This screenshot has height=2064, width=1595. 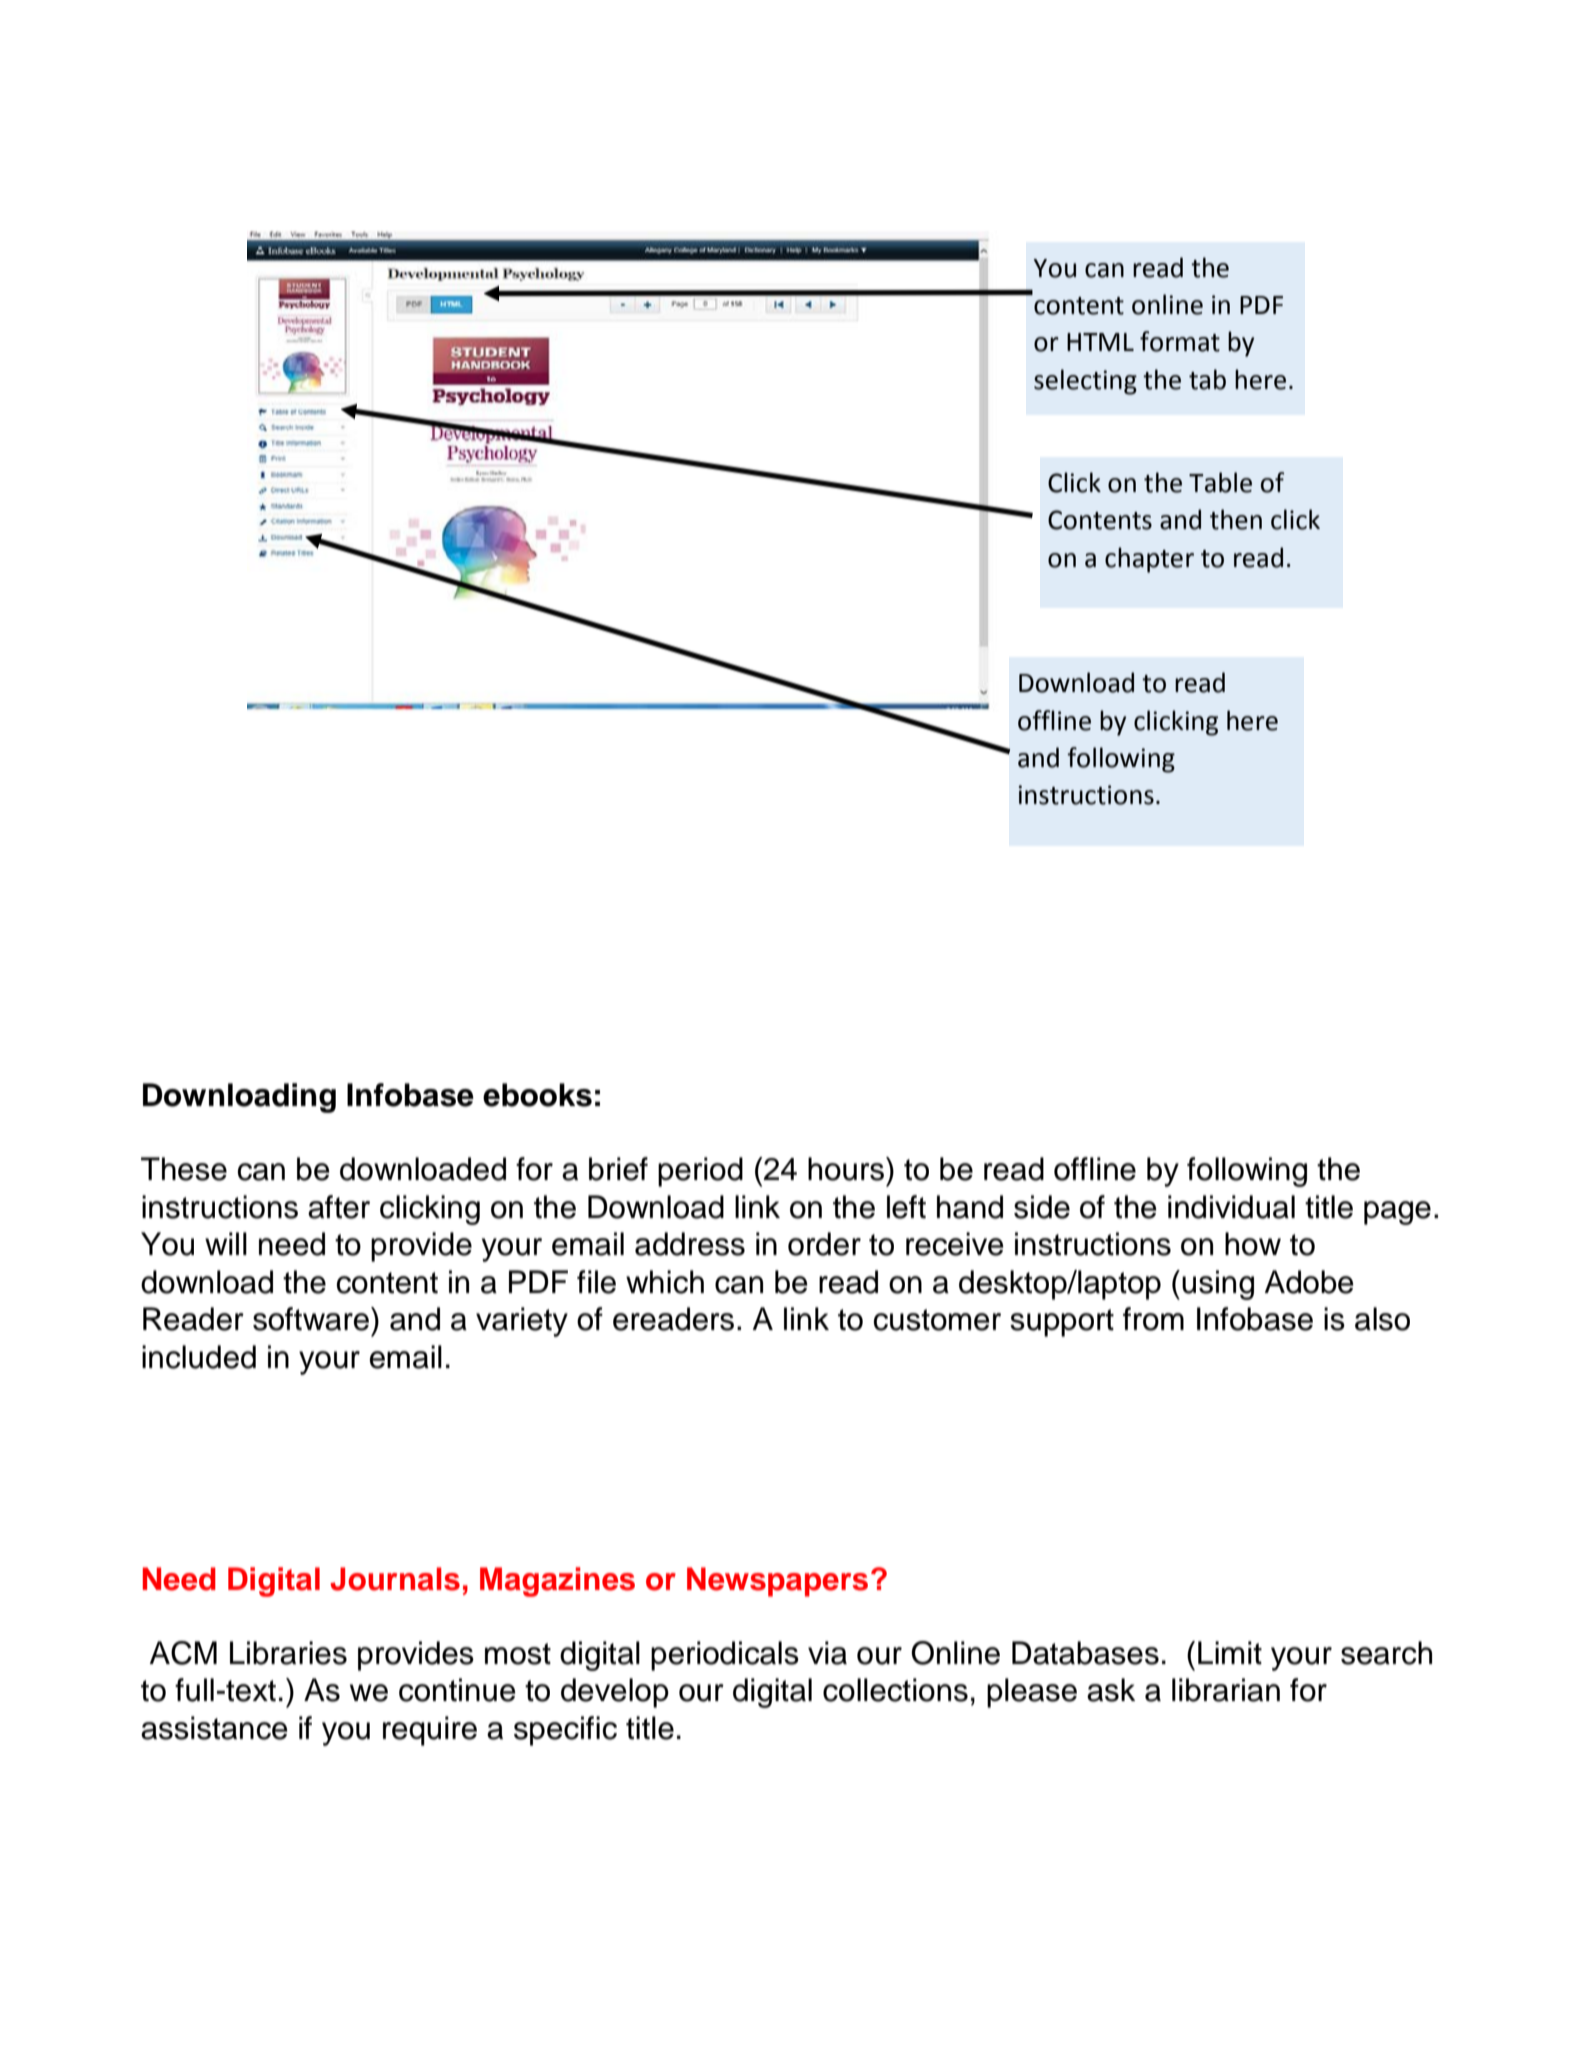 I want to click on order, so click(x=824, y=1244).
